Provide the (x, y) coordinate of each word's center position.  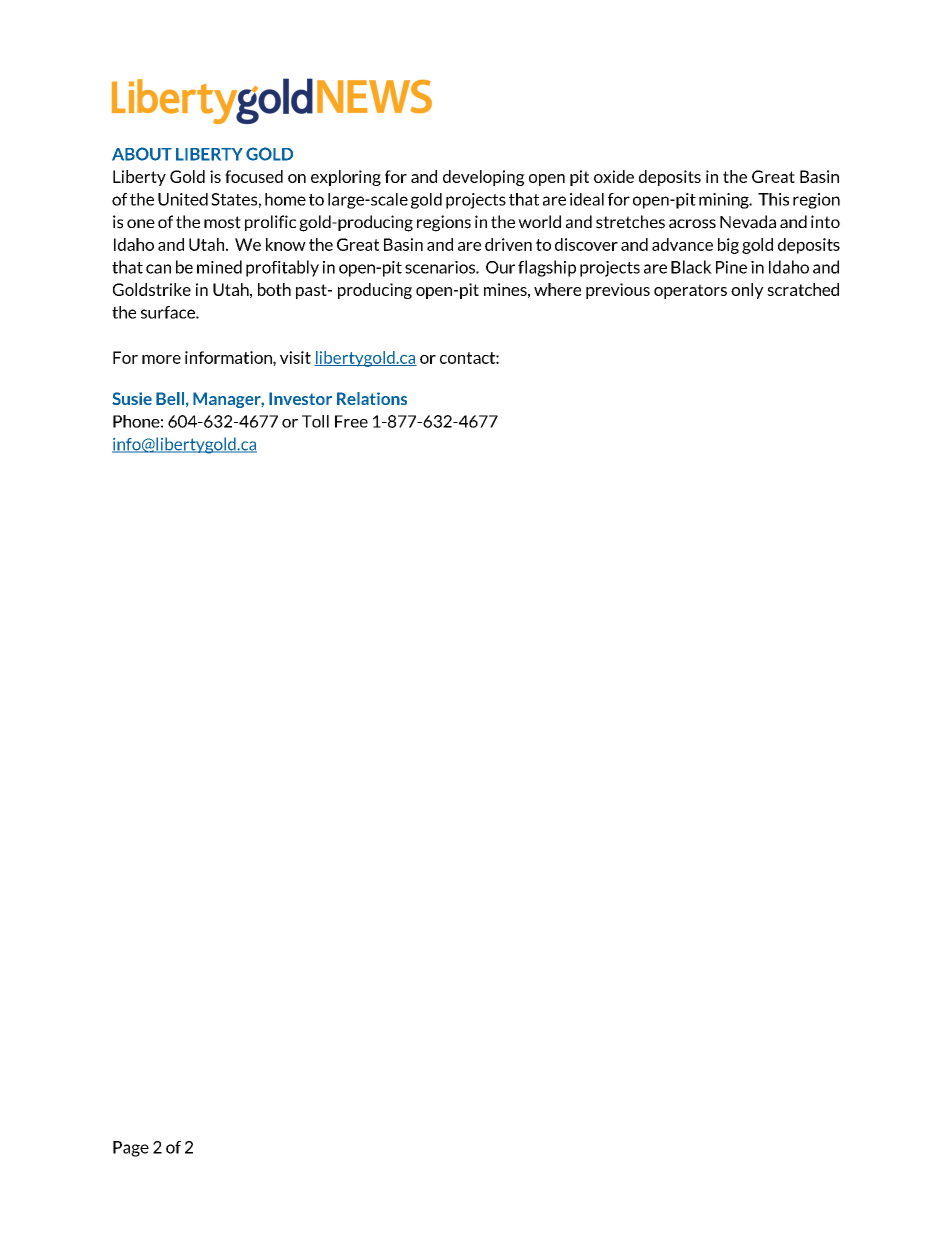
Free (351, 421)
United (183, 199)
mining (725, 201)
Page (131, 1149)
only (747, 291)
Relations (372, 398)
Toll (315, 421)
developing (484, 178)
